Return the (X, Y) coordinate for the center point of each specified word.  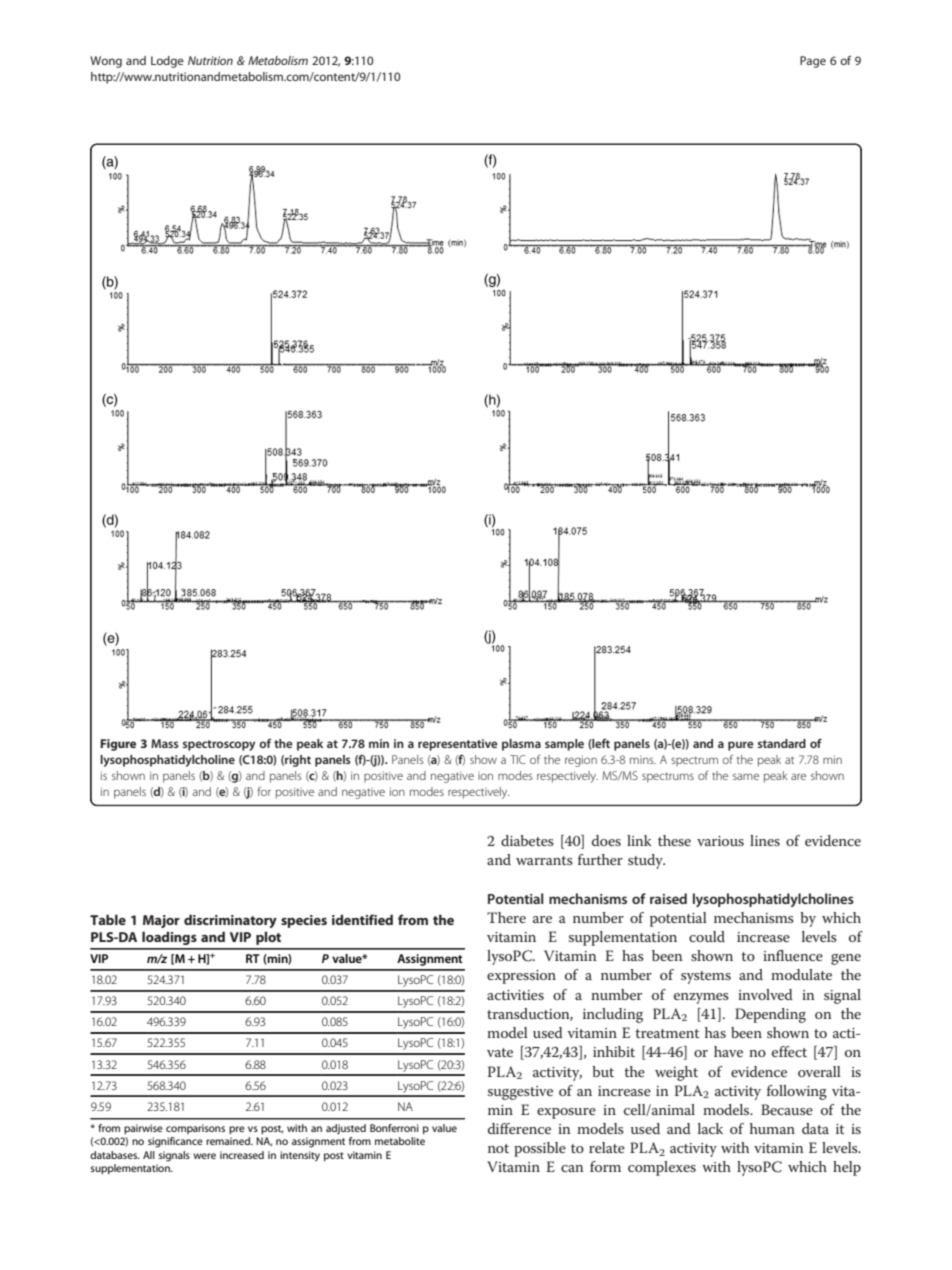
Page (813, 62)
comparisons (195, 1129)
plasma (521, 745)
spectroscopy (219, 745)
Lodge (167, 62)
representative (458, 745)
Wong (106, 62)
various (720, 841)
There (506, 917)
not (498, 1148)
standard (782, 743)
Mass (165, 743)
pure (741, 746)
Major (161, 921)
